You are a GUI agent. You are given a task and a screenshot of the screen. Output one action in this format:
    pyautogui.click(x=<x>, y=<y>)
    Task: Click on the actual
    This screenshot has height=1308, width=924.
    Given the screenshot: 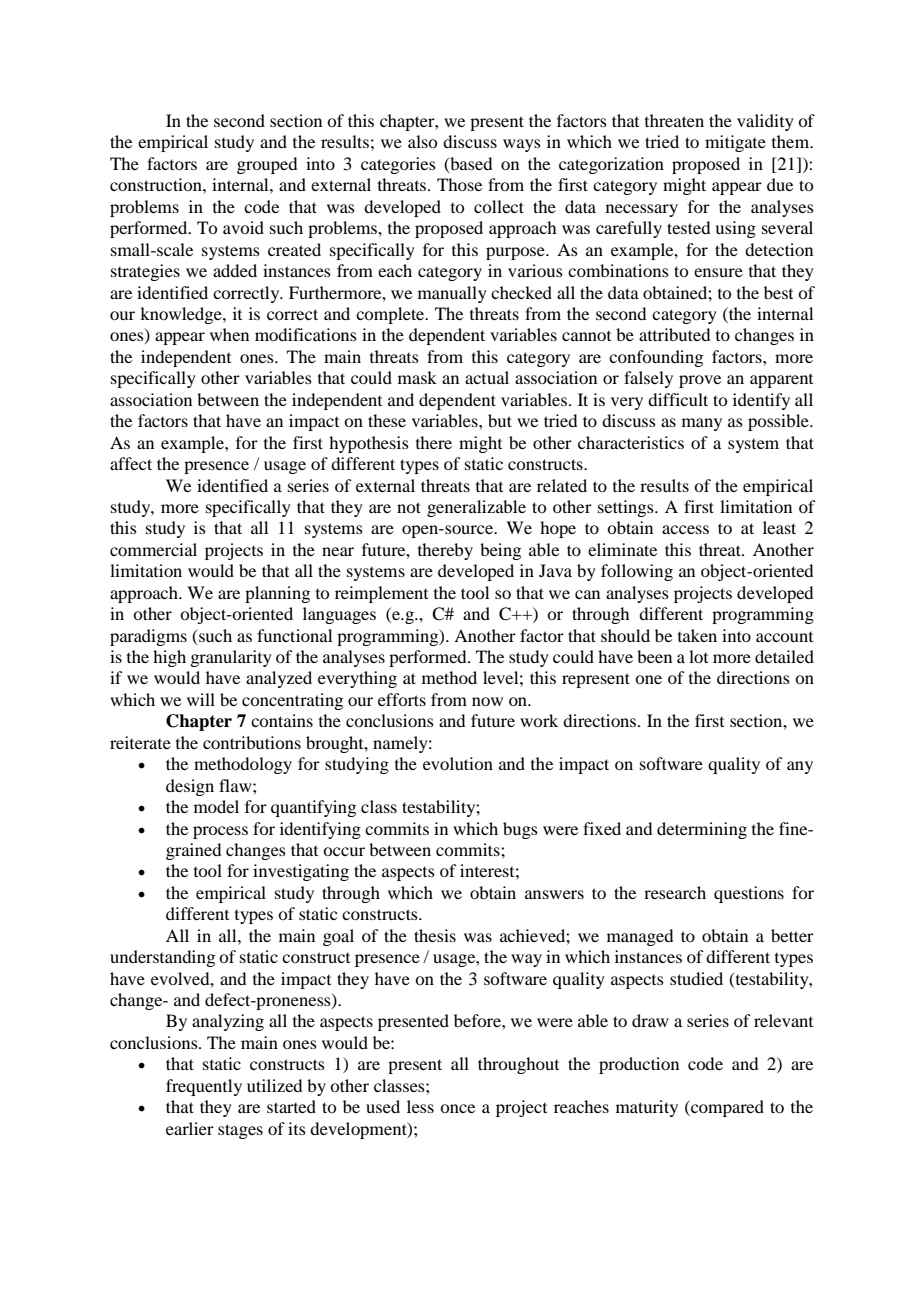 What is the action you would take?
    pyautogui.click(x=487, y=377)
